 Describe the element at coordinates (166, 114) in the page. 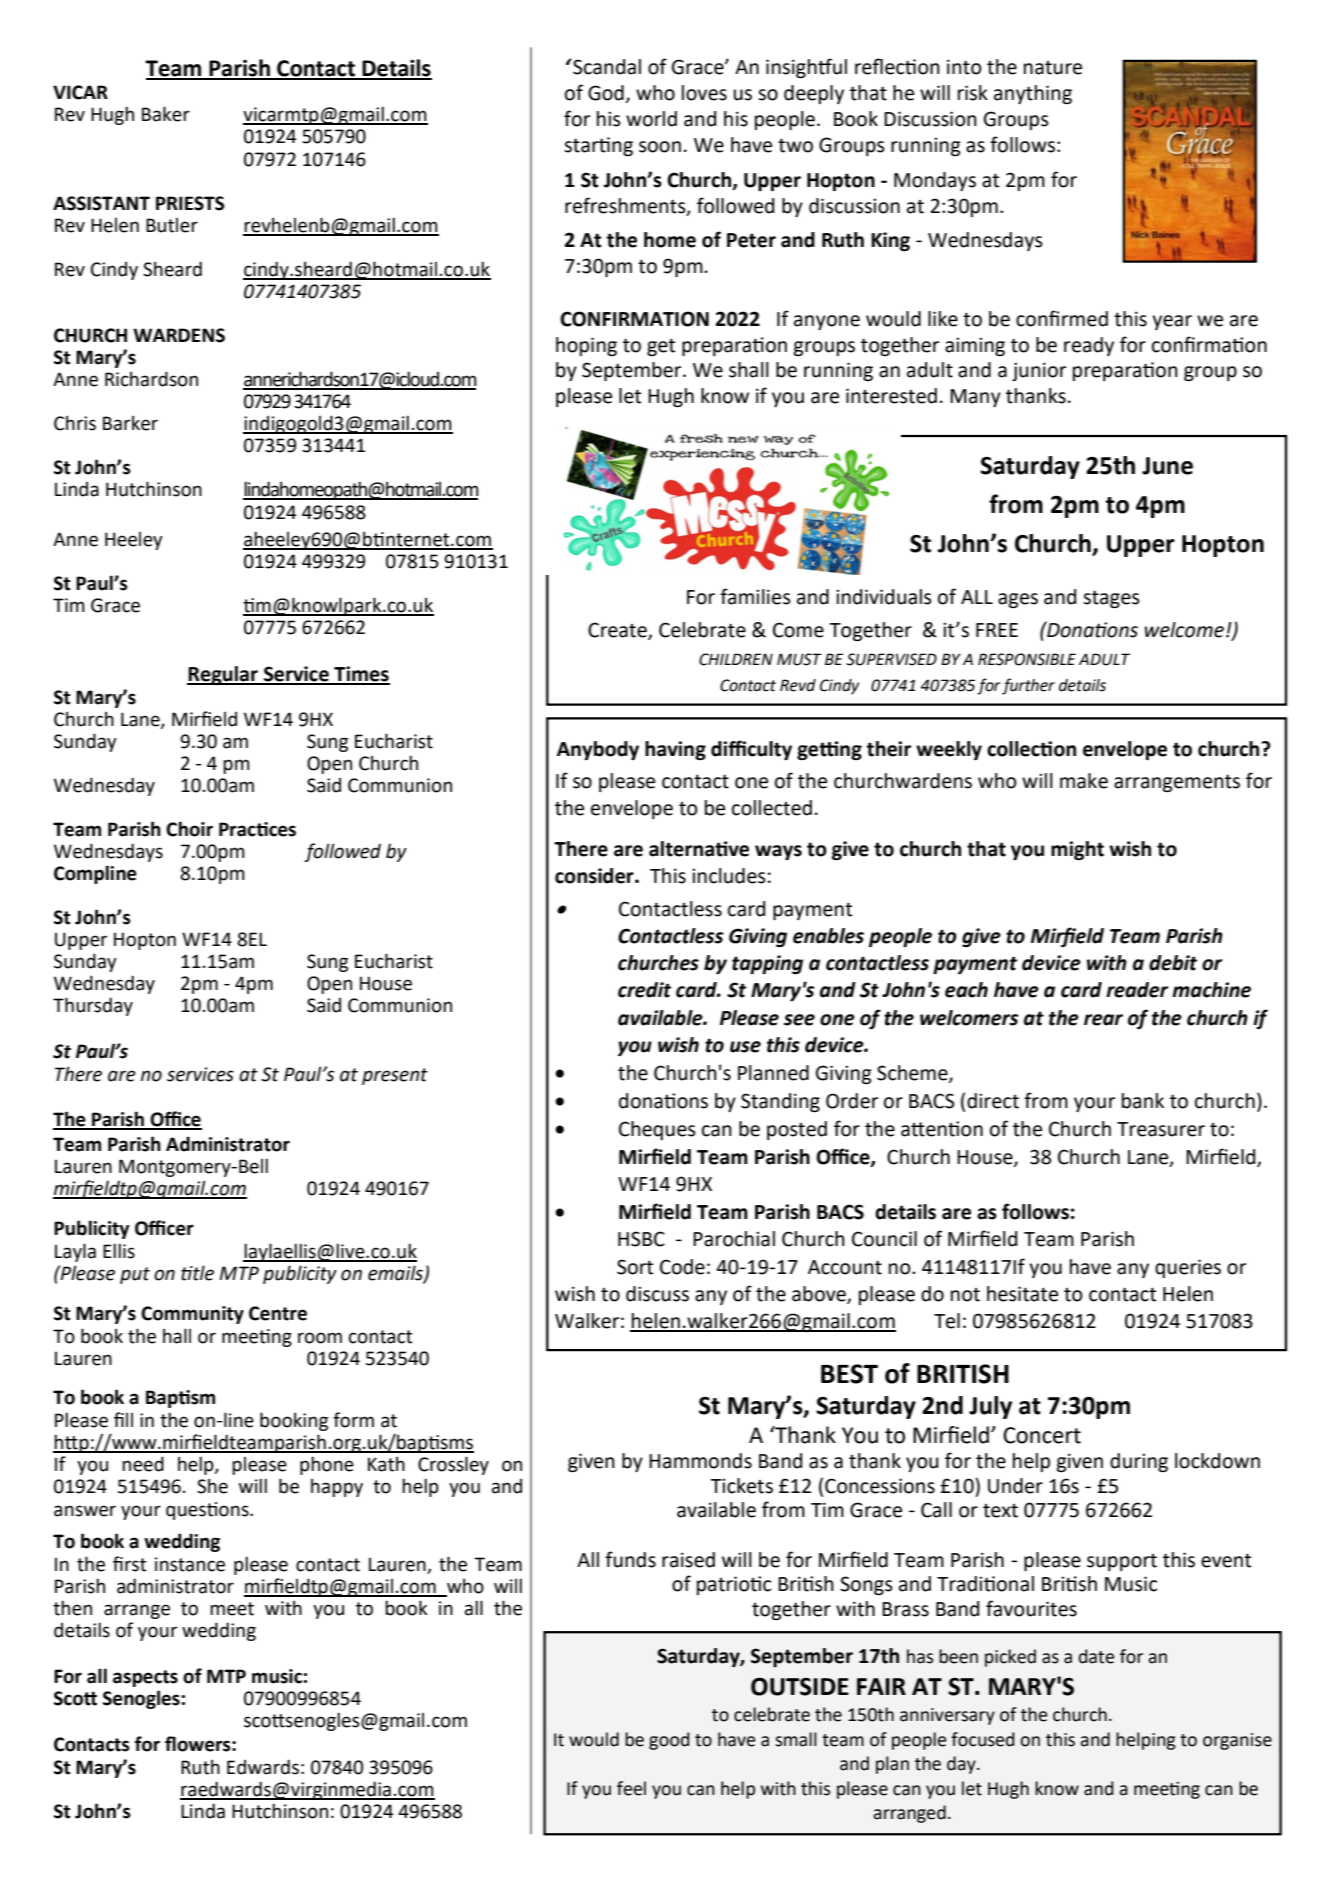

I see `Baker` at that location.
